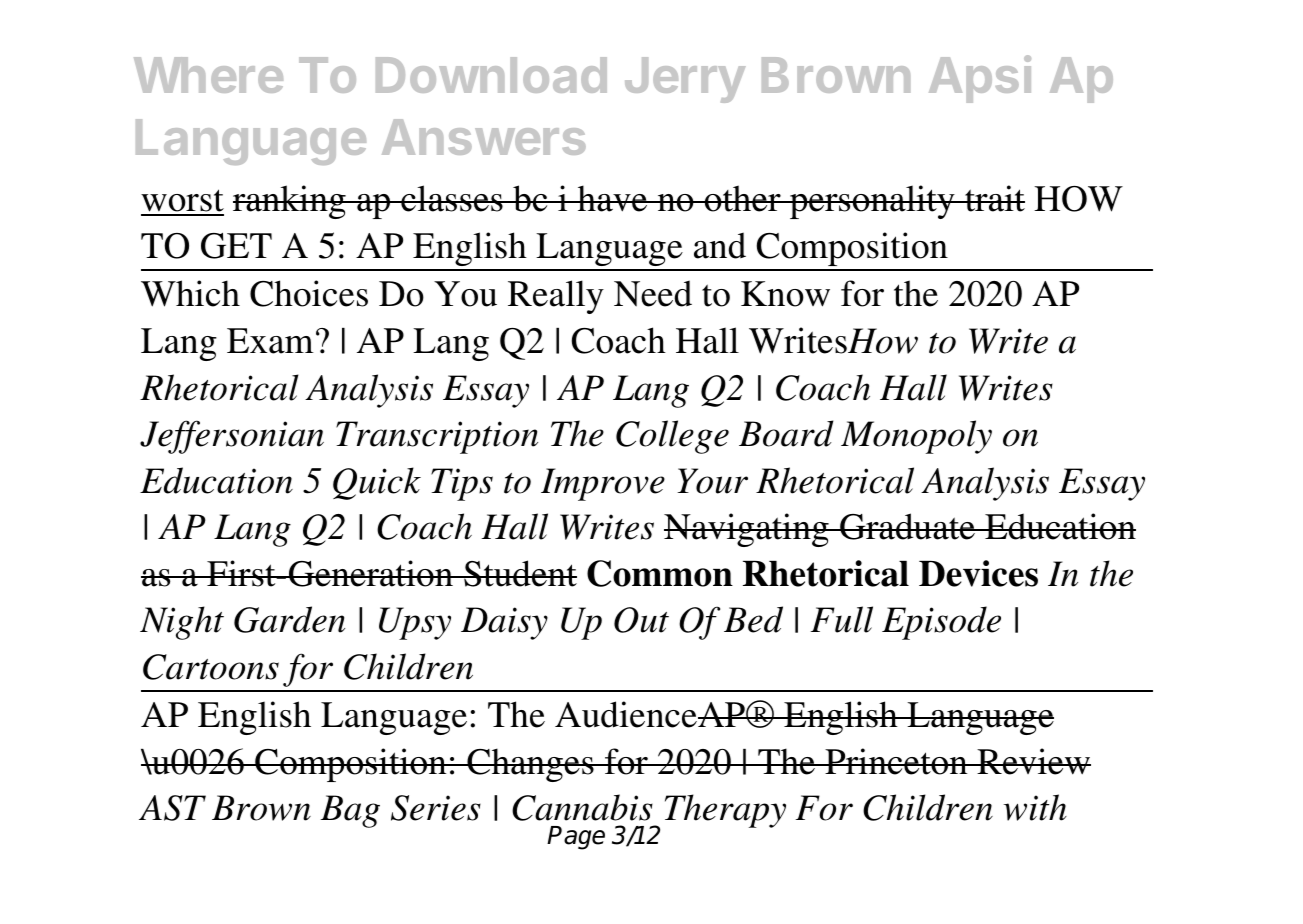 The height and width of the screenshot is (924, 1303). Describe the element at coordinates (994, 198) in the screenshot. I see `trait` at that location.
